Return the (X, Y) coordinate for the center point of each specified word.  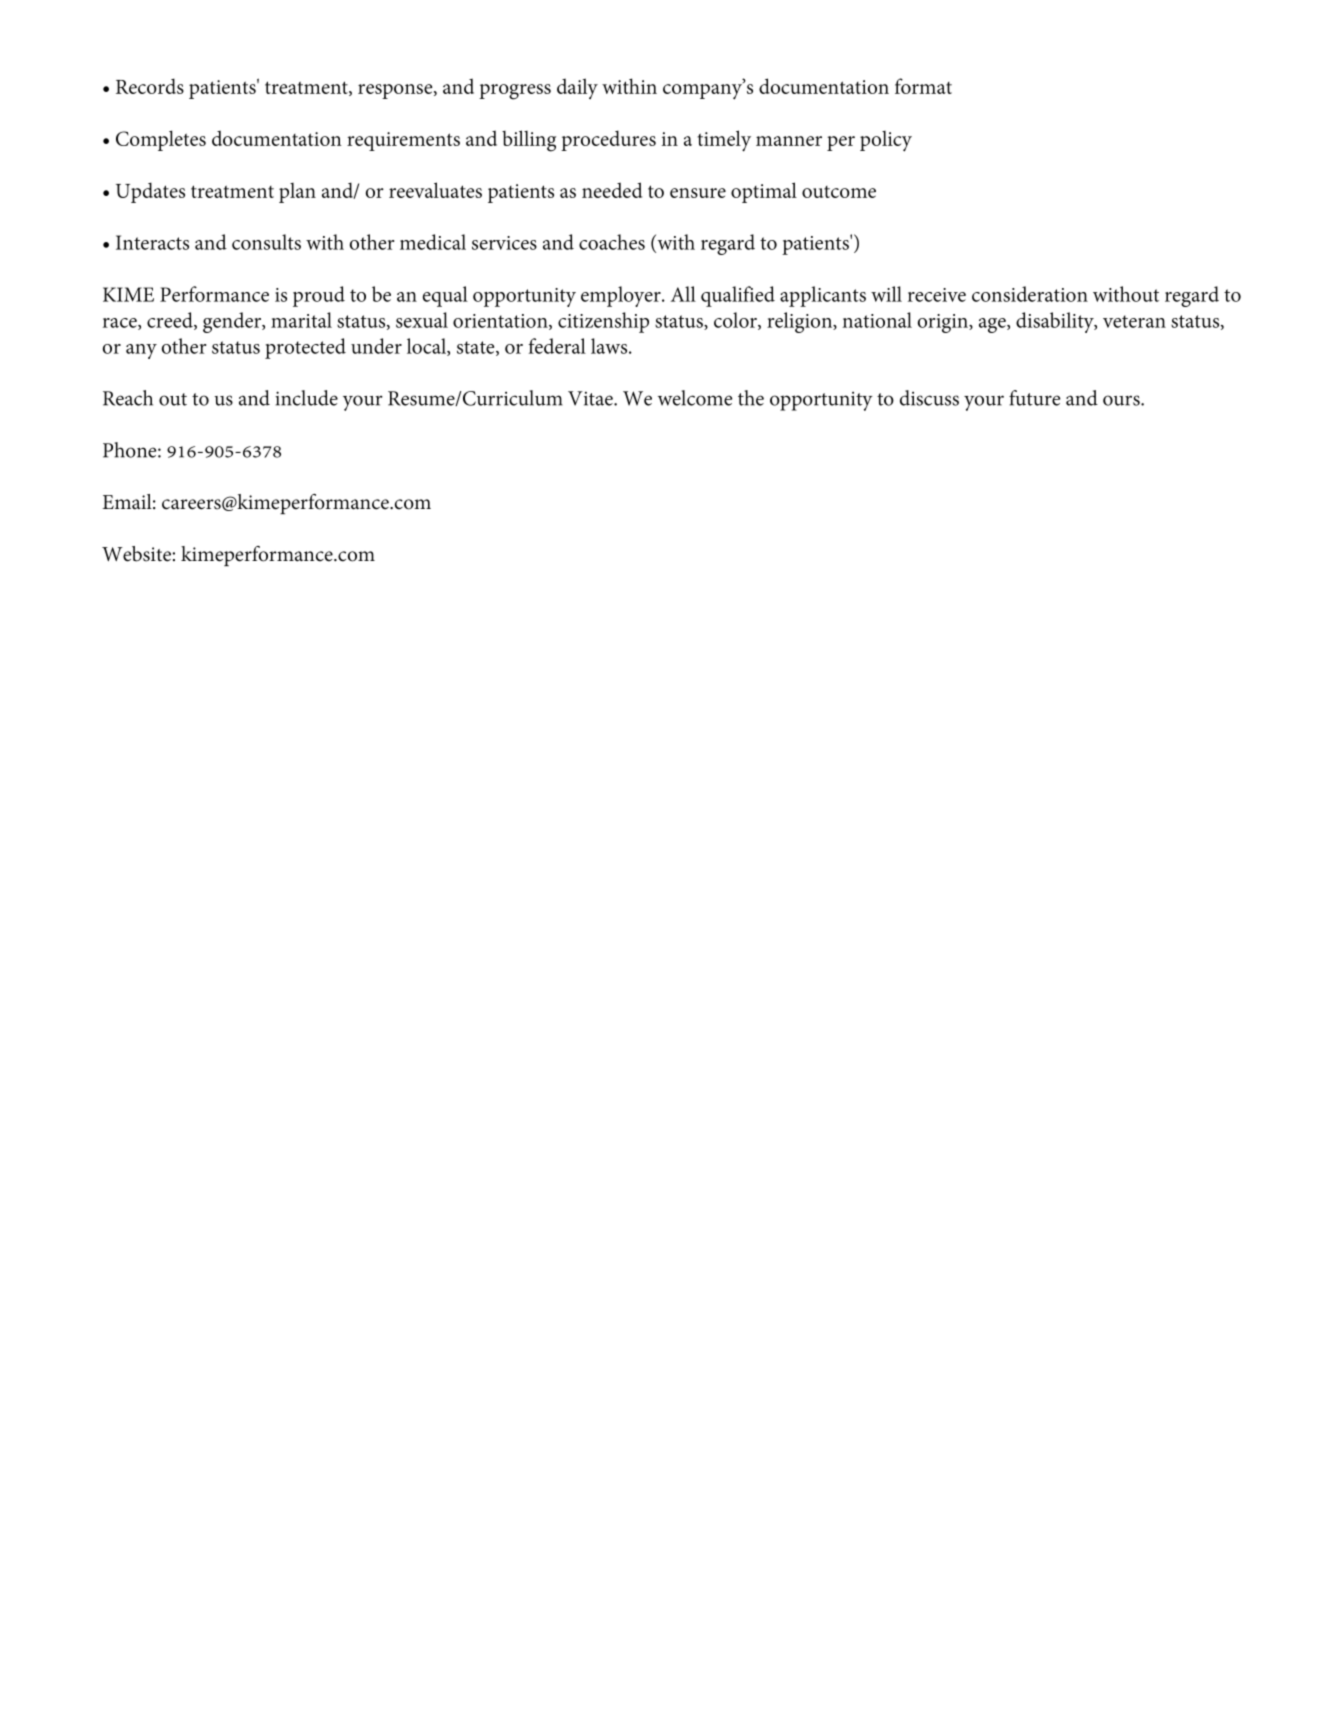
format (923, 86)
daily (577, 88)
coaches (612, 242)
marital (301, 320)
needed (612, 190)
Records (150, 86)
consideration (1030, 294)
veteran (1134, 321)
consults (266, 242)
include (306, 398)
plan (297, 193)
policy (886, 141)
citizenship (603, 322)
